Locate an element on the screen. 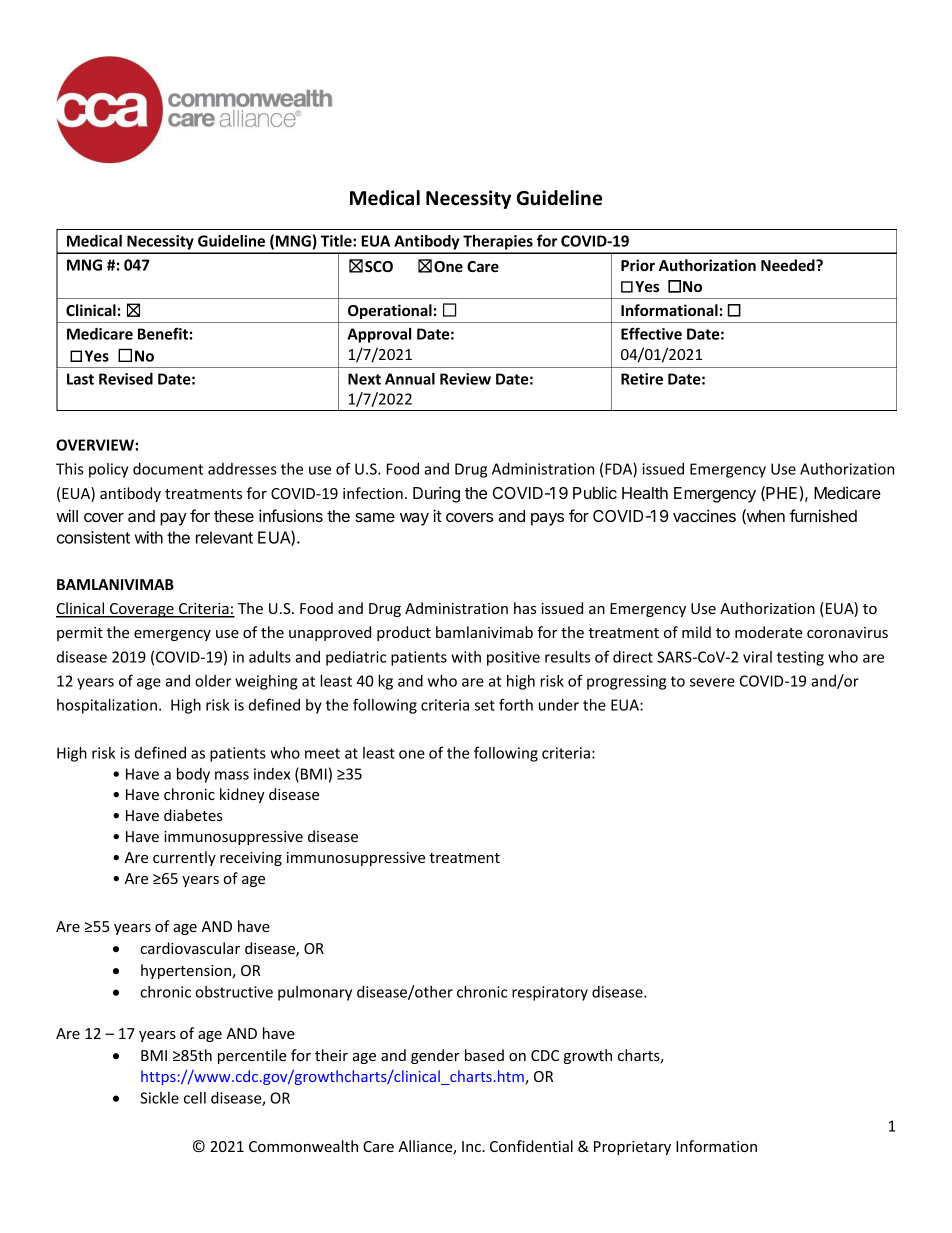 Image resolution: width=952 pixels, height=1233 pixels. respiratory is located at coordinates (550, 993).
